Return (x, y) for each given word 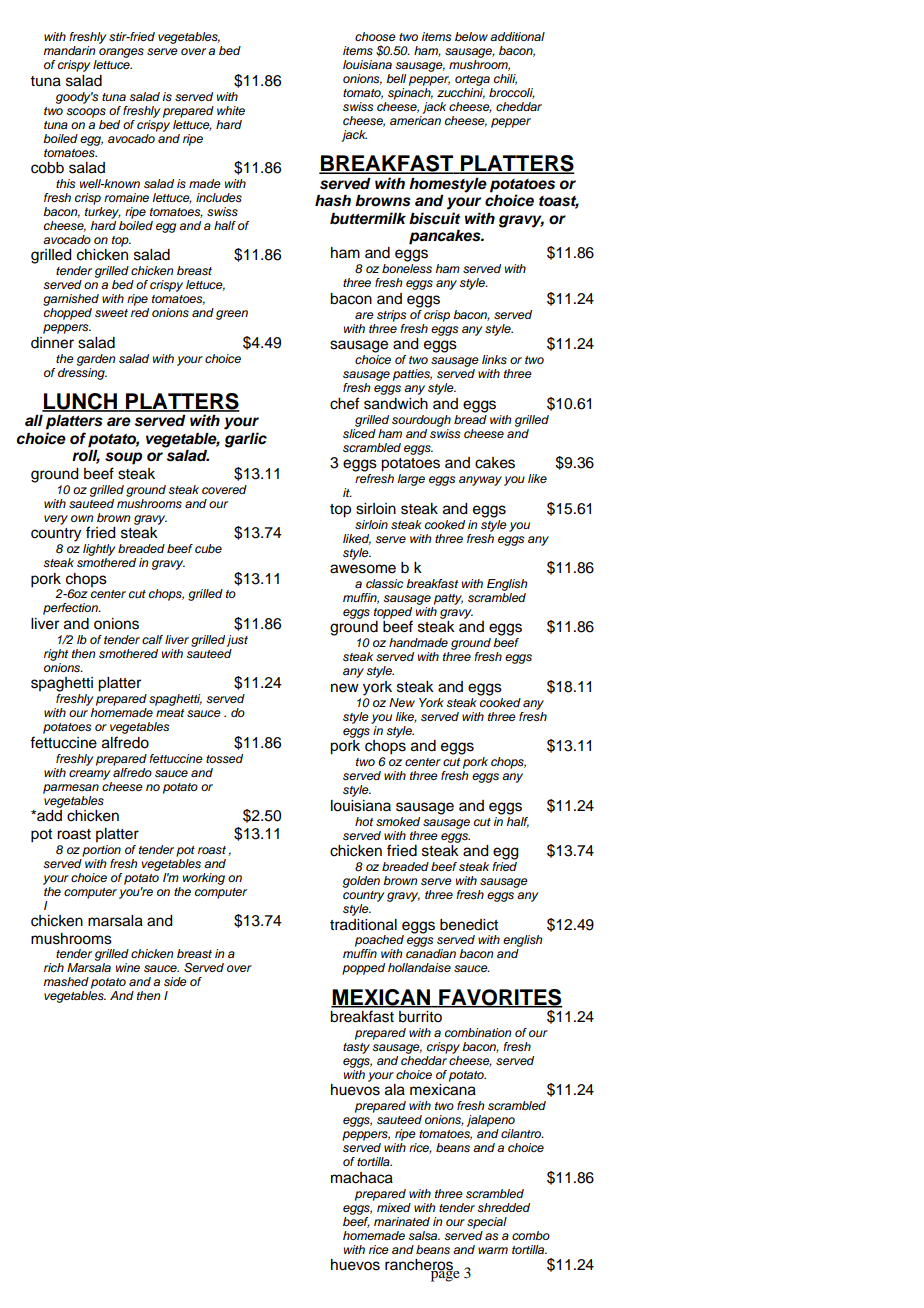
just (237, 641)
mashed (66, 981)
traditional (363, 925)
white (231, 110)
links (494, 360)
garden (96, 360)
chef (344, 403)
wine (128, 967)
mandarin (69, 50)
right (56, 655)
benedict (469, 925)
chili (505, 79)
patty (448, 599)
